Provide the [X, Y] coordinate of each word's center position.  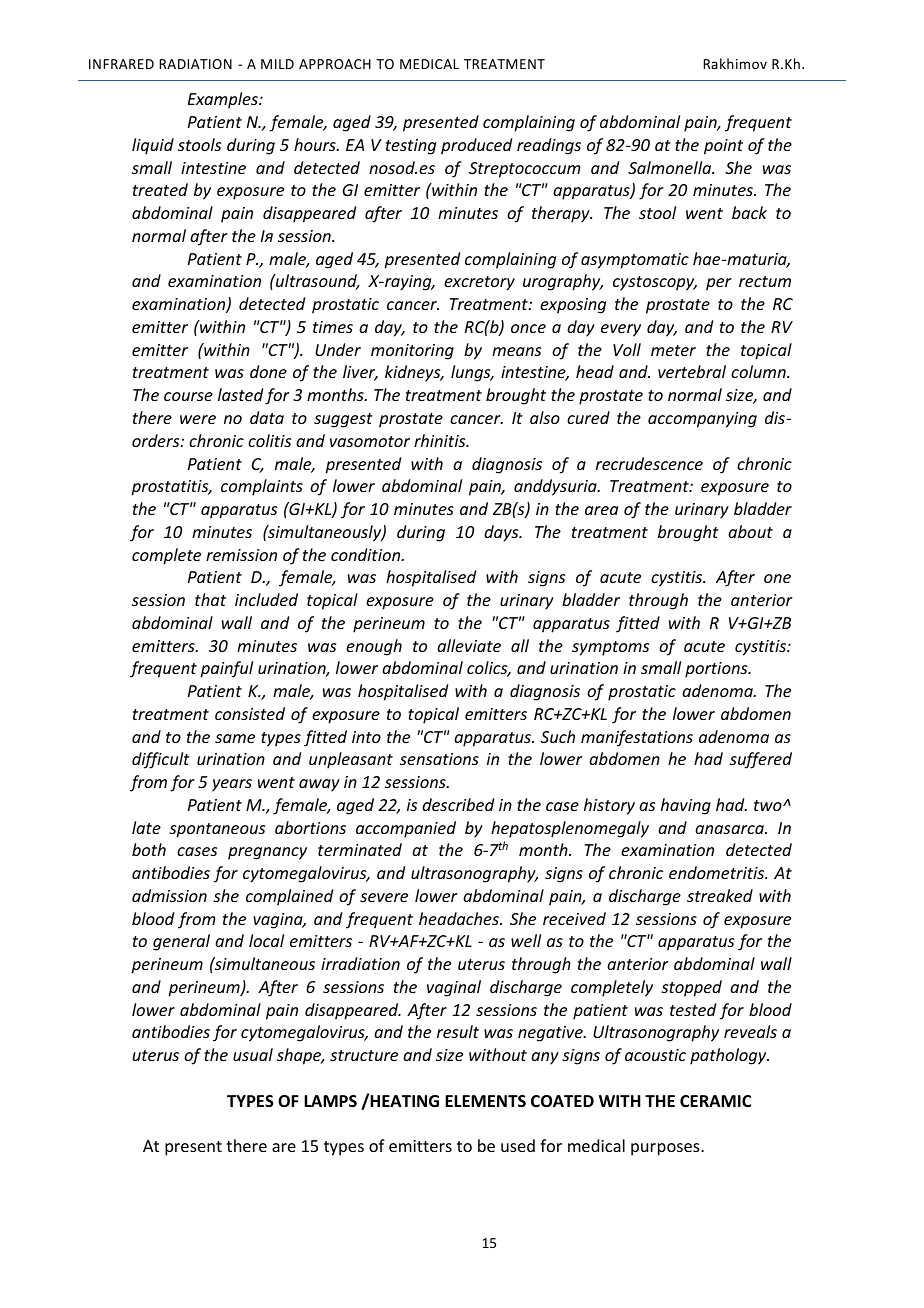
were [198, 419]
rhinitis [441, 440]
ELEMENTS [485, 1101]
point [723, 147]
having [686, 806]
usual [253, 1054]
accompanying [702, 420]
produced [476, 146]
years [232, 785]
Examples [224, 100]
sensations [439, 759]
